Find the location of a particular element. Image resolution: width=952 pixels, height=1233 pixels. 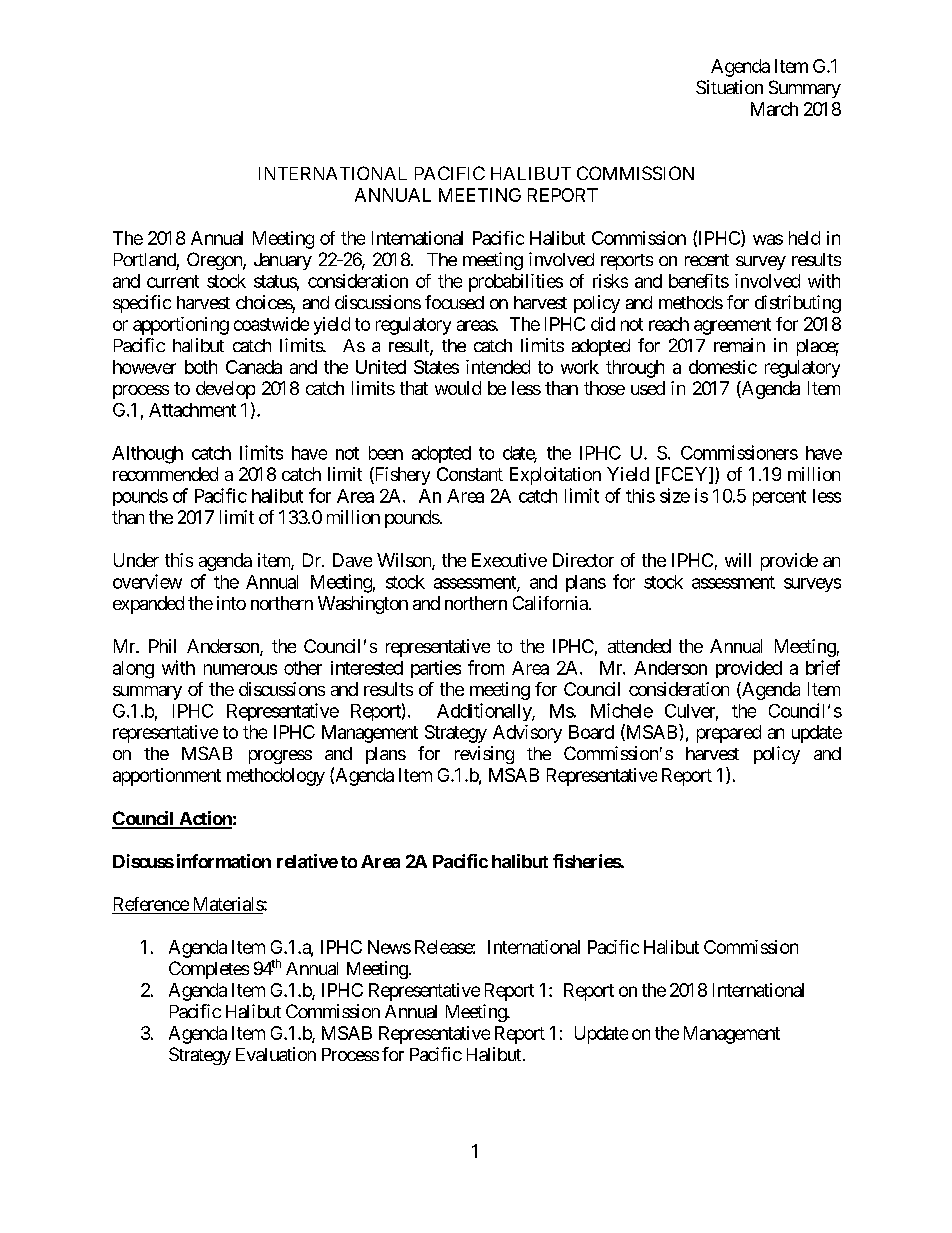

information is located at coordinates (224, 861).
